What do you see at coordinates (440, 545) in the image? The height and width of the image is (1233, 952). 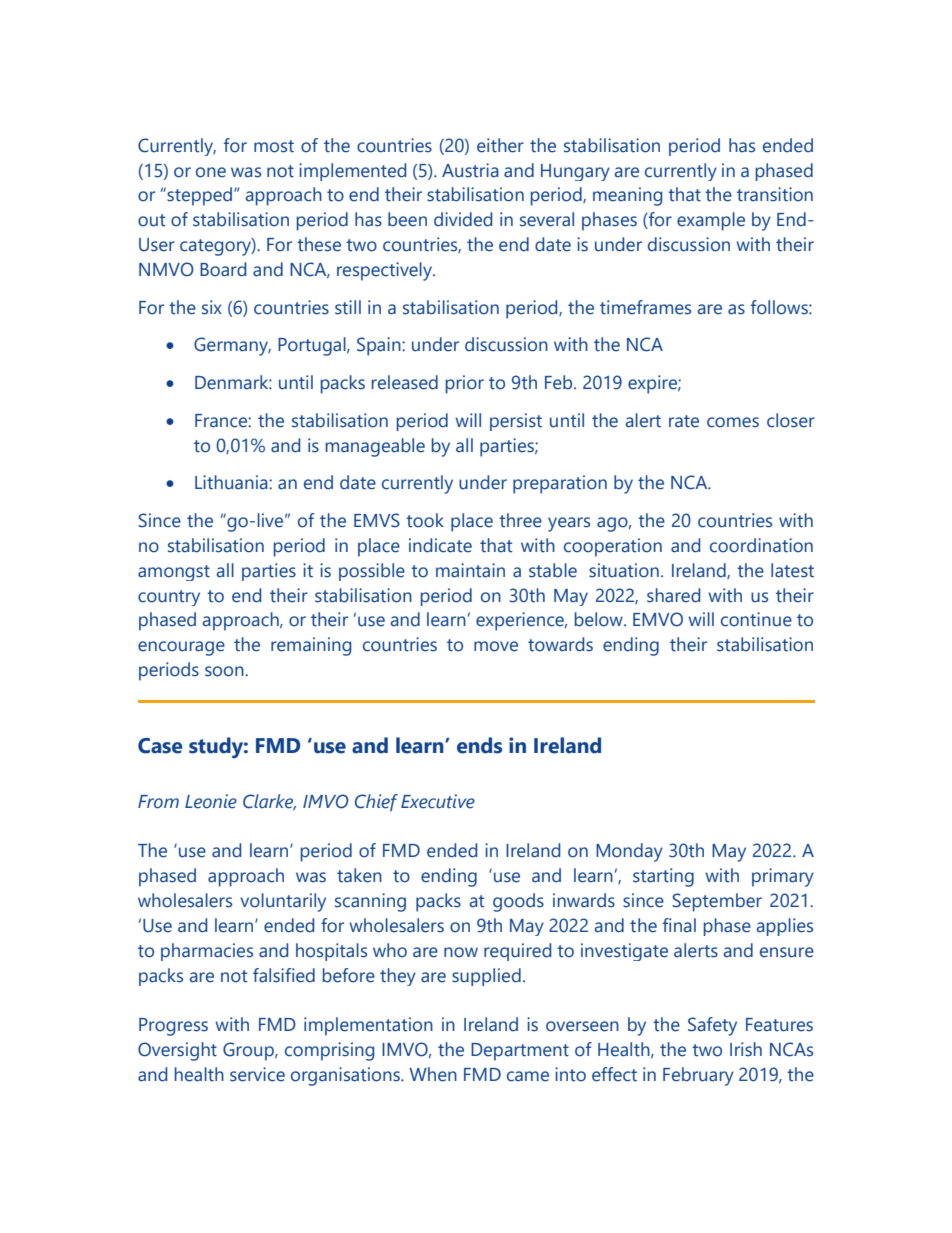 I see `indicate` at bounding box center [440, 545].
